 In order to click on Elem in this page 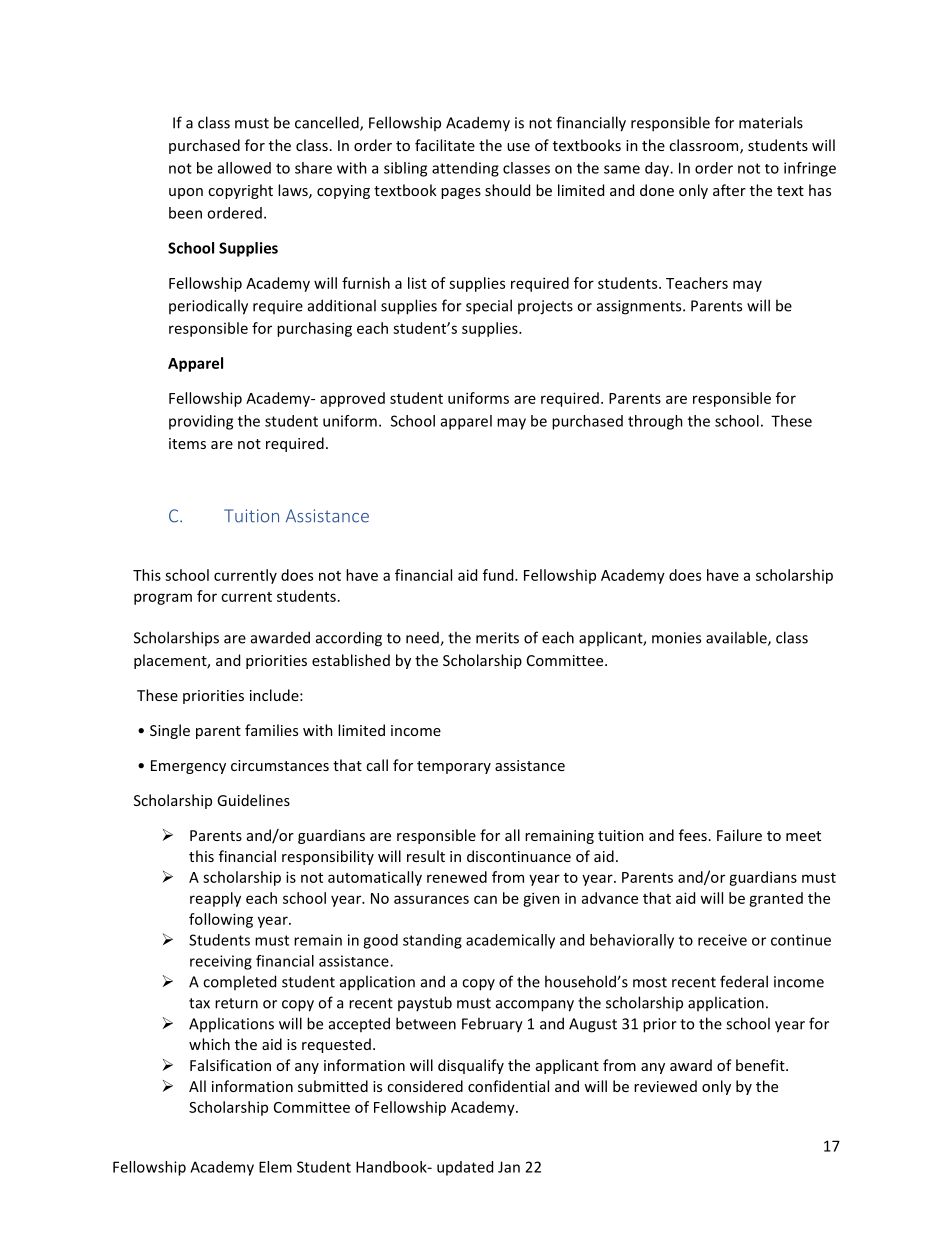, I will do `click(275, 1167)`.
